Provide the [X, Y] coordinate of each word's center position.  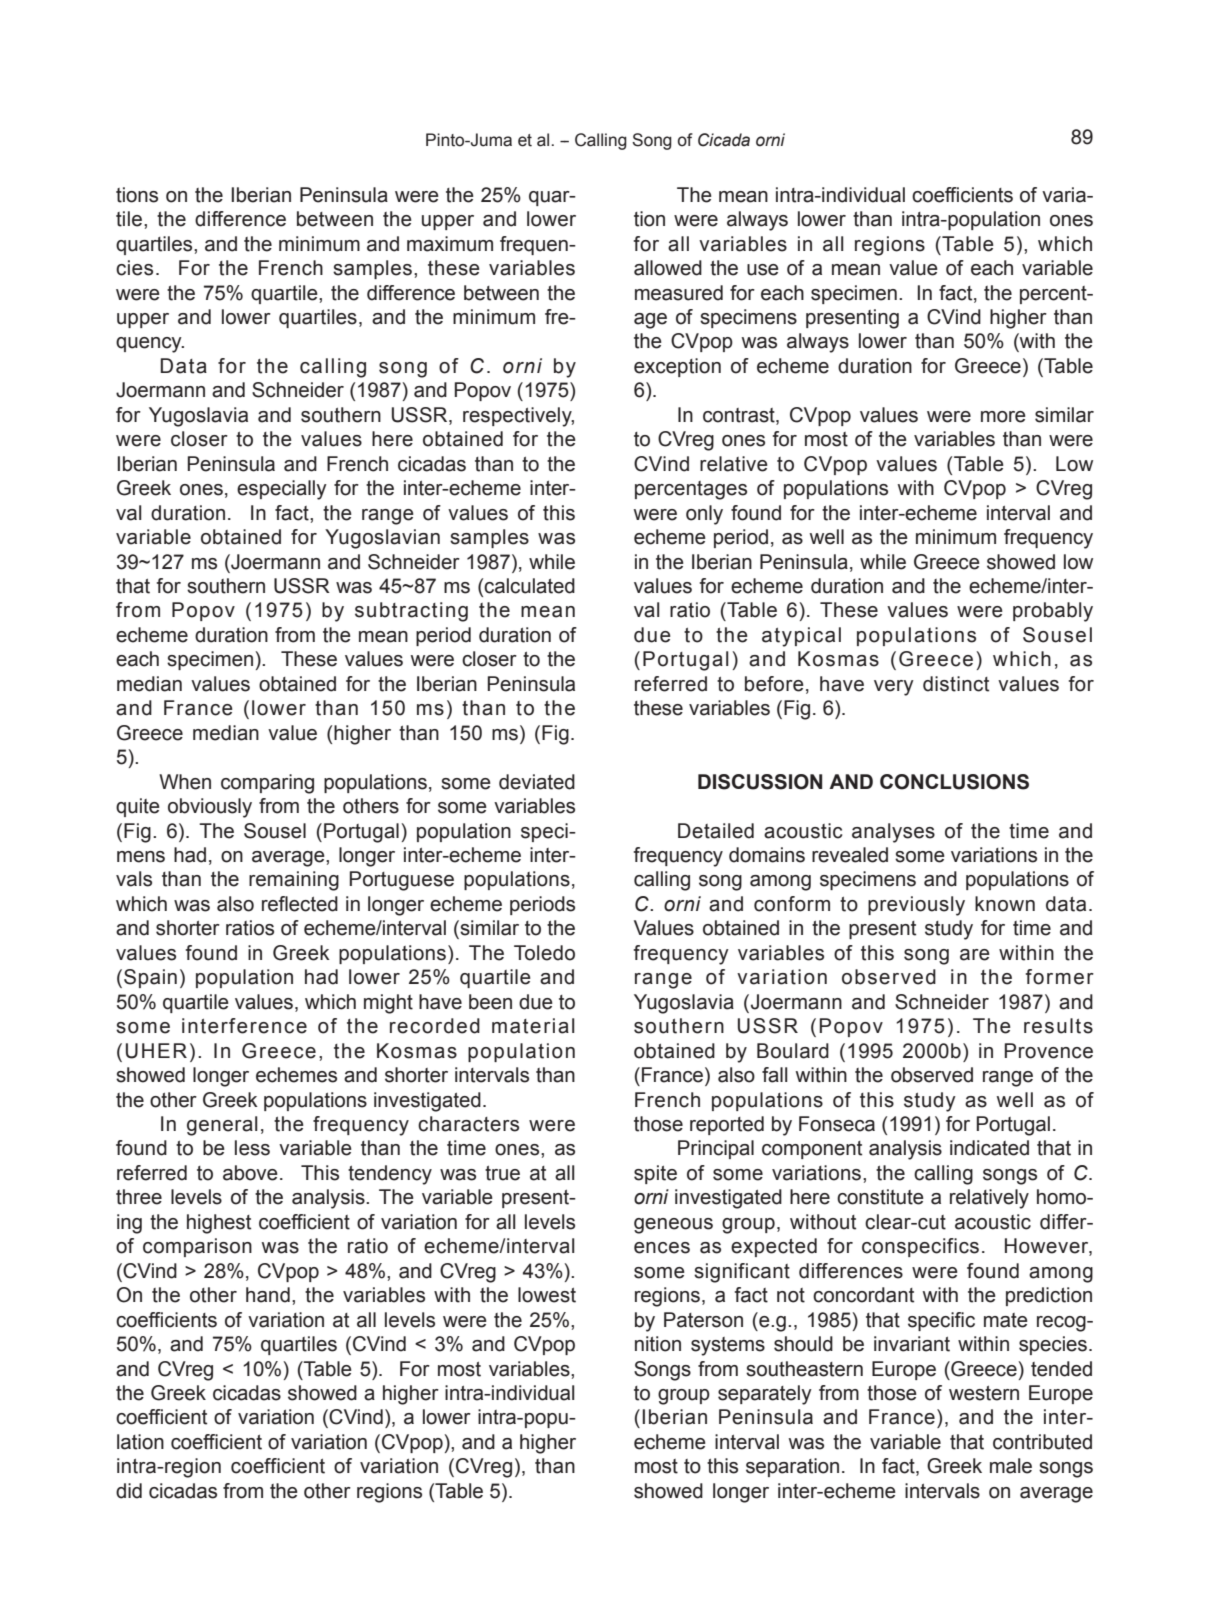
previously [916, 906]
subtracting [411, 612]
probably [1053, 612]
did [129, 1491]
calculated [529, 586]
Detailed [716, 831]
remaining [294, 881]
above [250, 1173]
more [1003, 417]
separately [765, 1395]
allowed [668, 268]
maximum [450, 244]
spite [655, 1174]
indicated [989, 1148]
